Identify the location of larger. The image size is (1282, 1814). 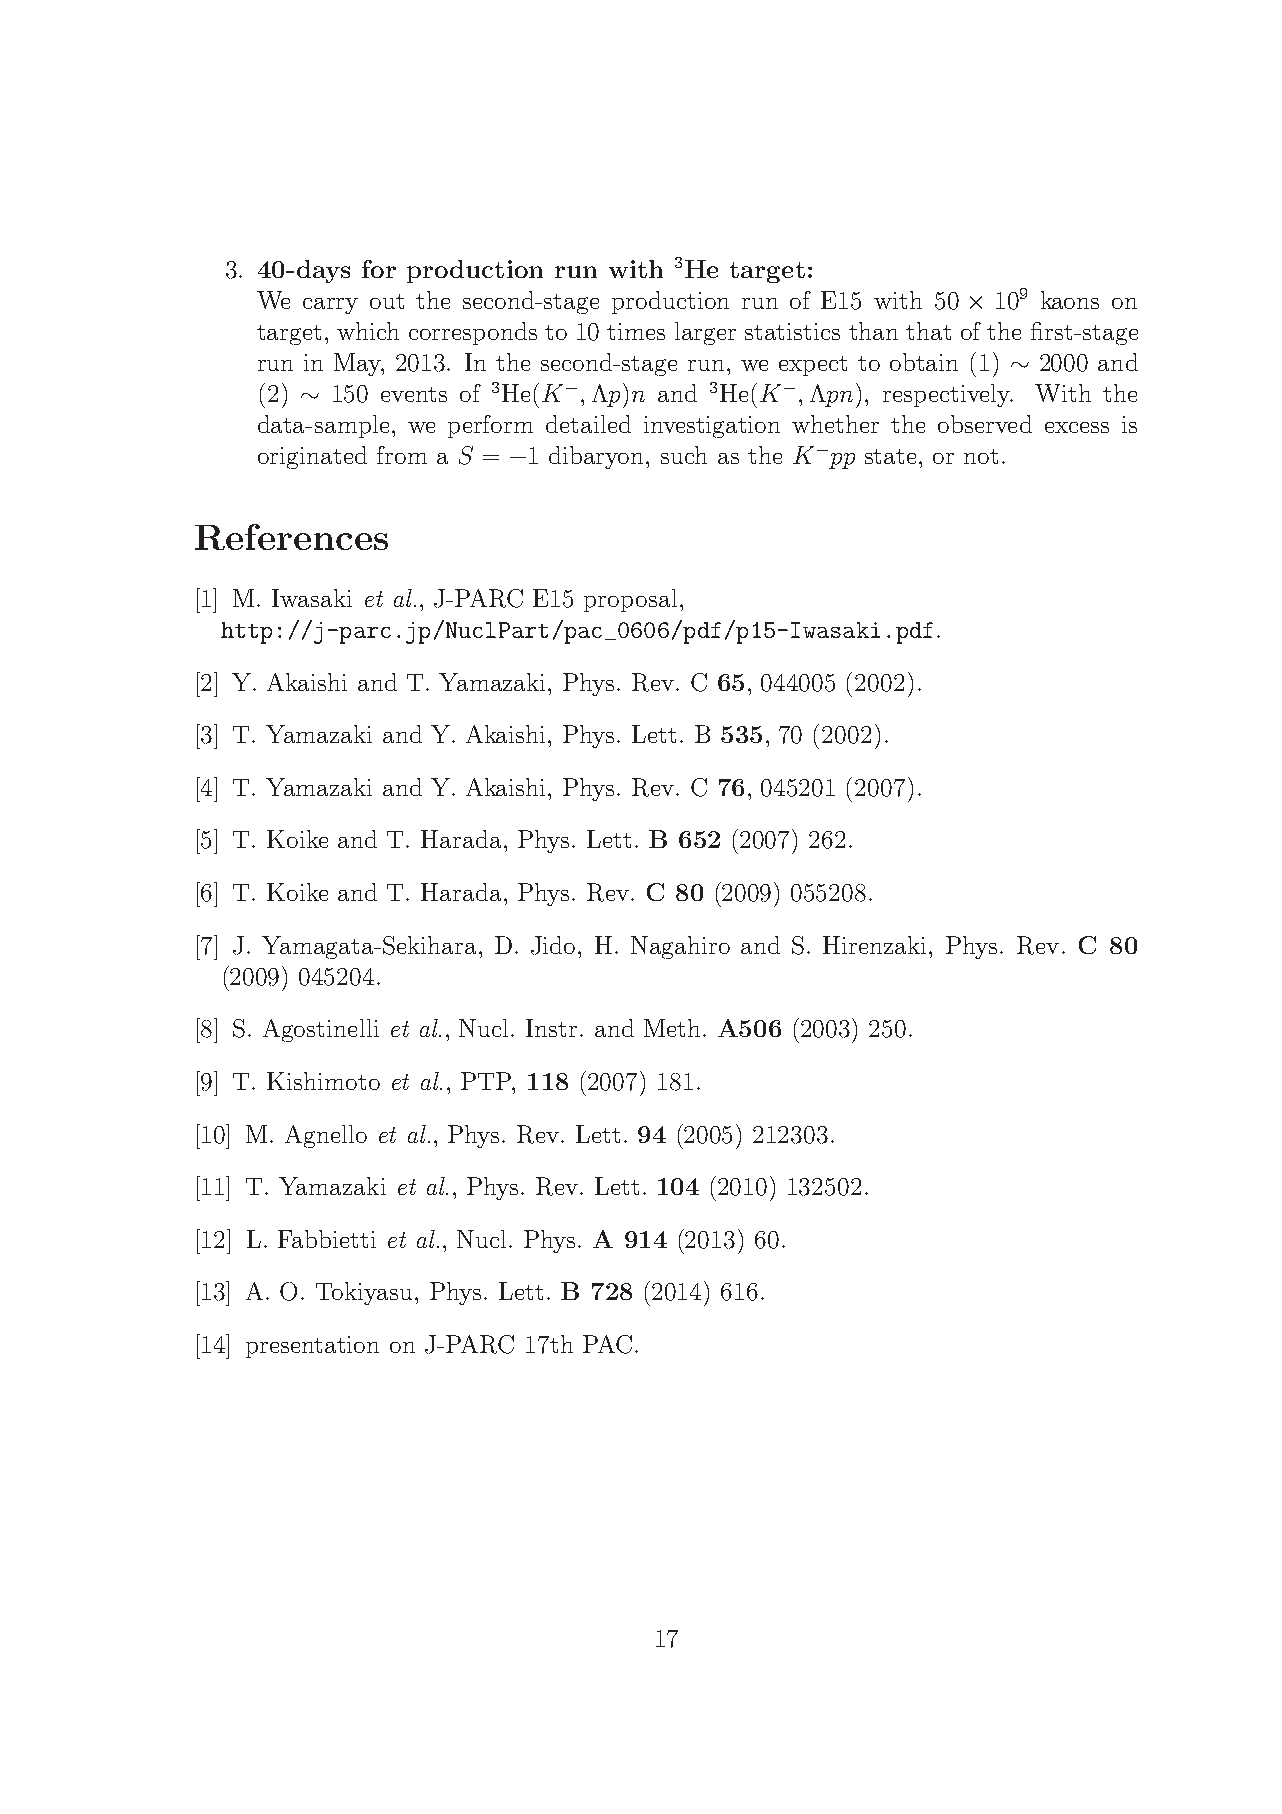
(705, 333).
